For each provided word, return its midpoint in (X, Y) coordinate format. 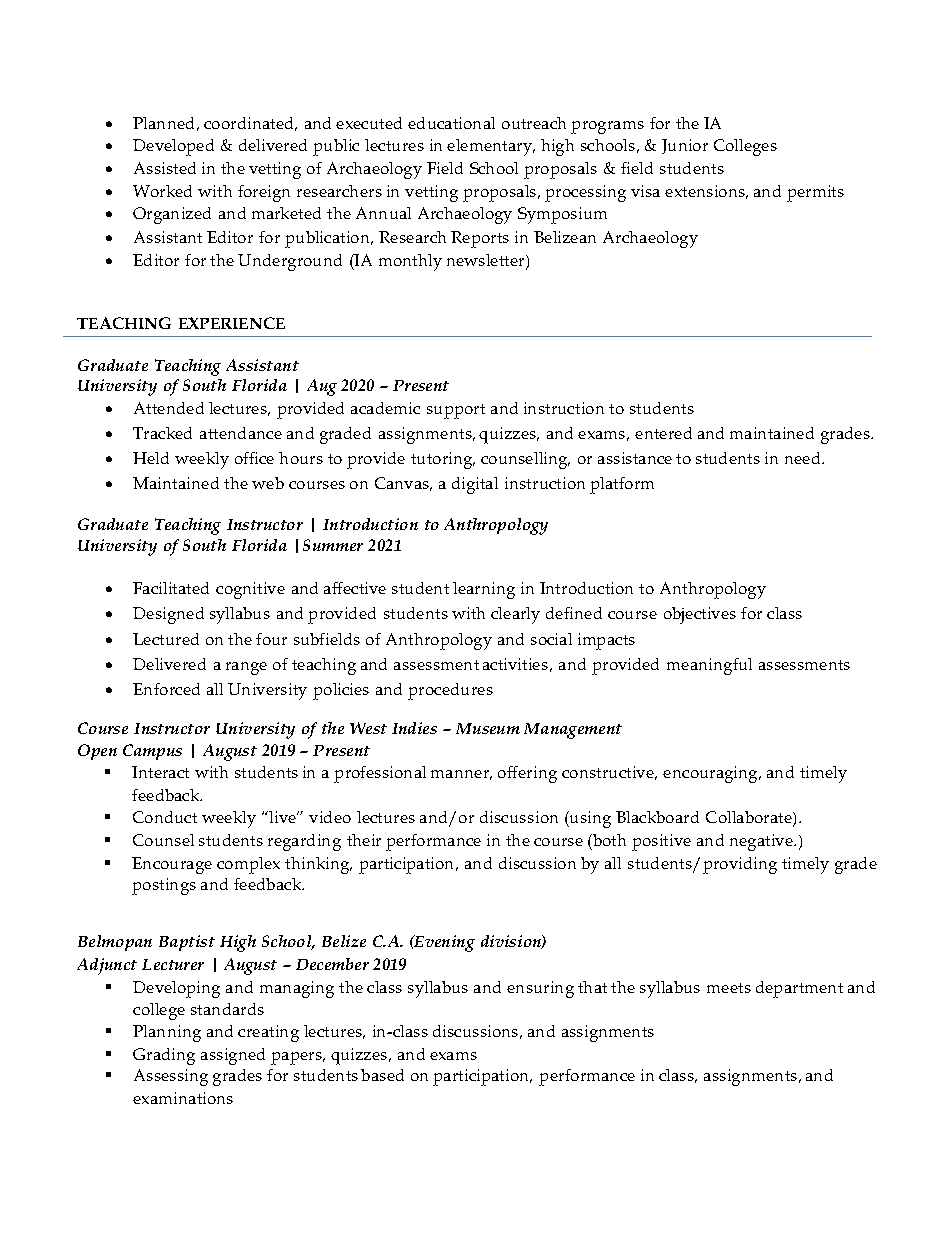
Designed (168, 615)
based (382, 1075)
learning (484, 590)
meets (729, 988)
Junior (685, 146)
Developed (173, 147)
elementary (491, 147)
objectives (700, 615)
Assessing (171, 1077)
